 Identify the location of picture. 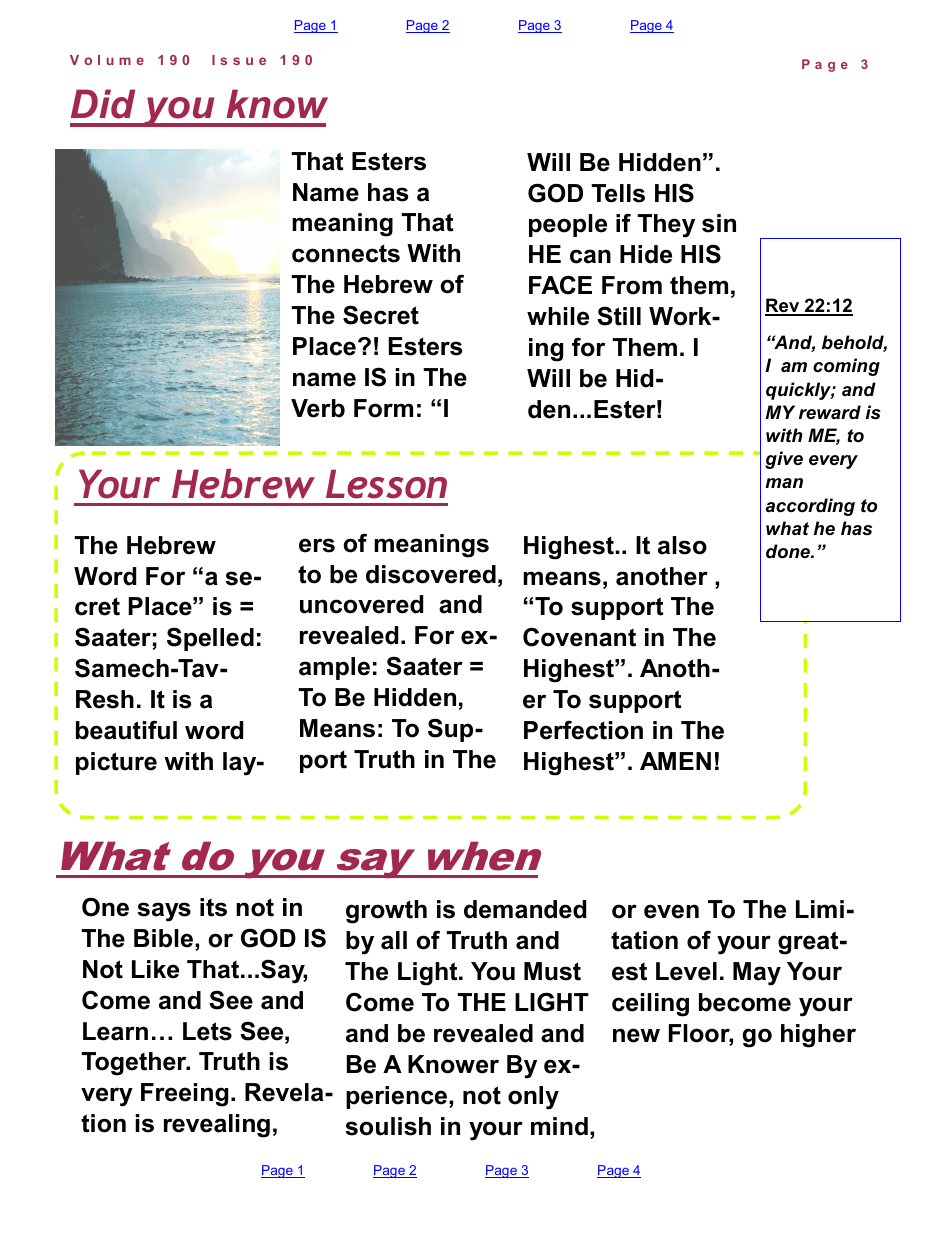
(116, 763).
